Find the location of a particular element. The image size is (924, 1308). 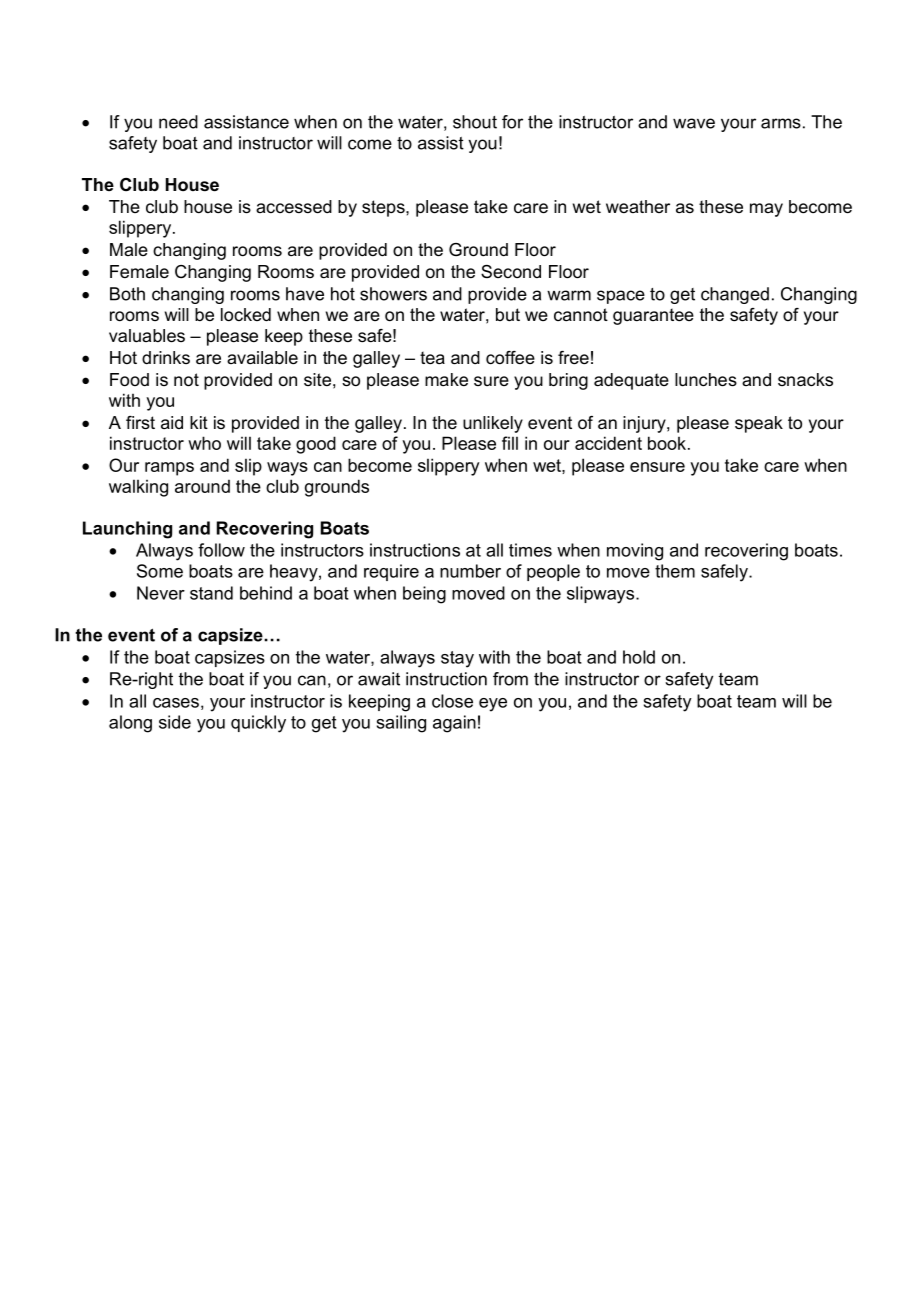

times is located at coordinates (530, 550).
